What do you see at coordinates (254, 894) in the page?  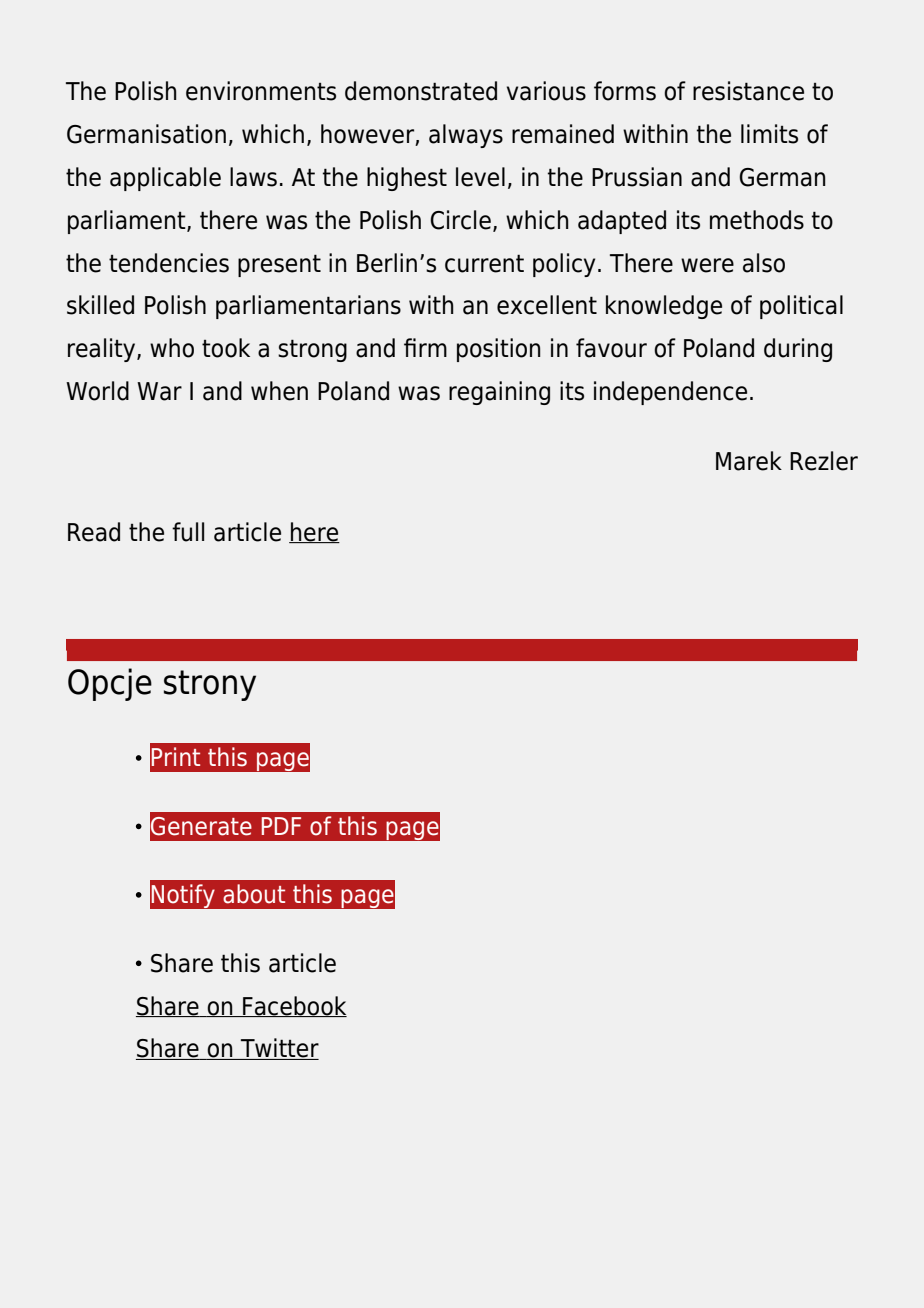 I see `about` at bounding box center [254, 894].
